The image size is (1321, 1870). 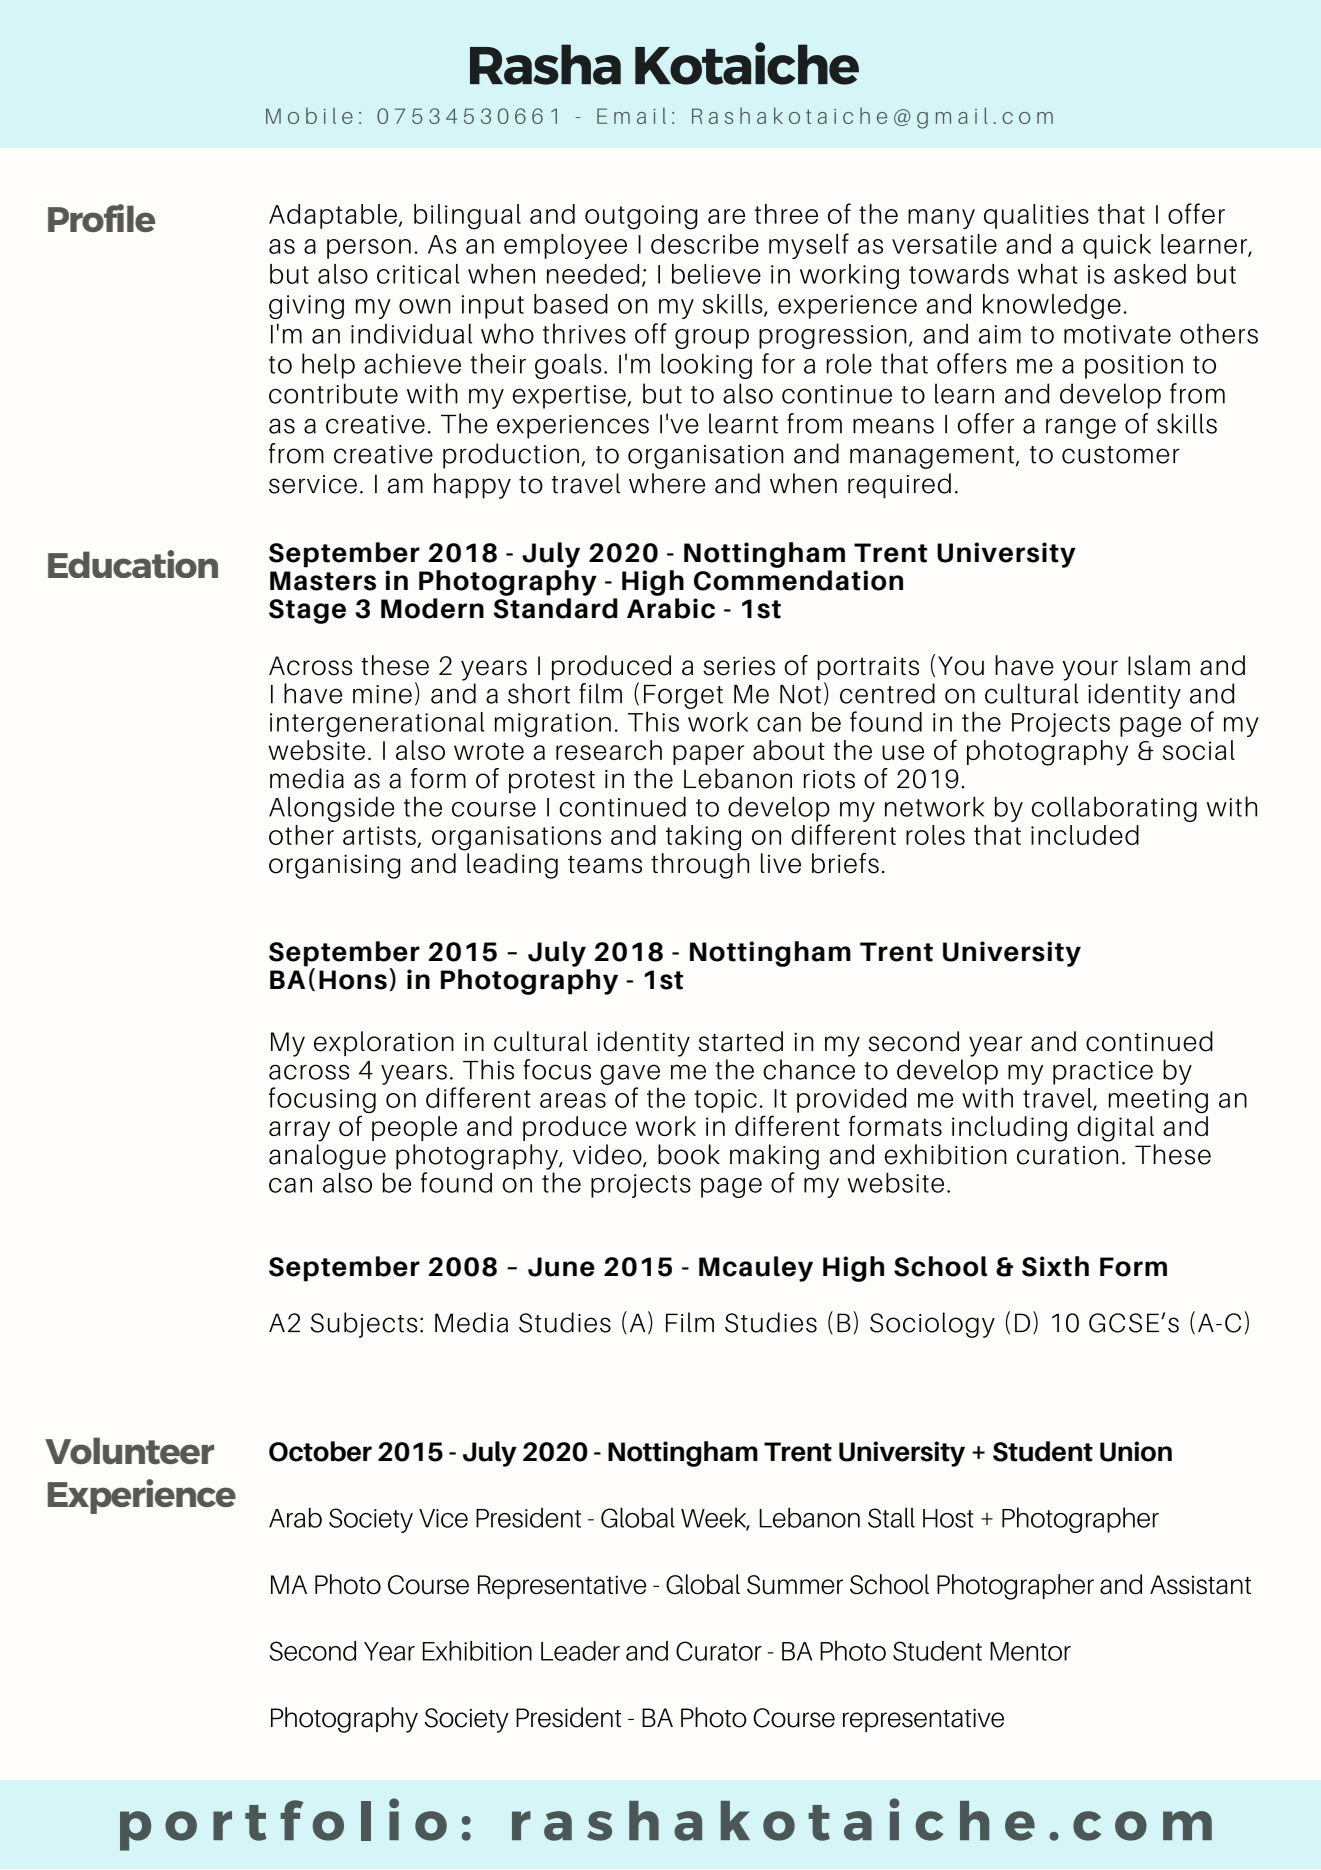 What do you see at coordinates (327, 1157) in the screenshot?
I see `analogue` at bounding box center [327, 1157].
